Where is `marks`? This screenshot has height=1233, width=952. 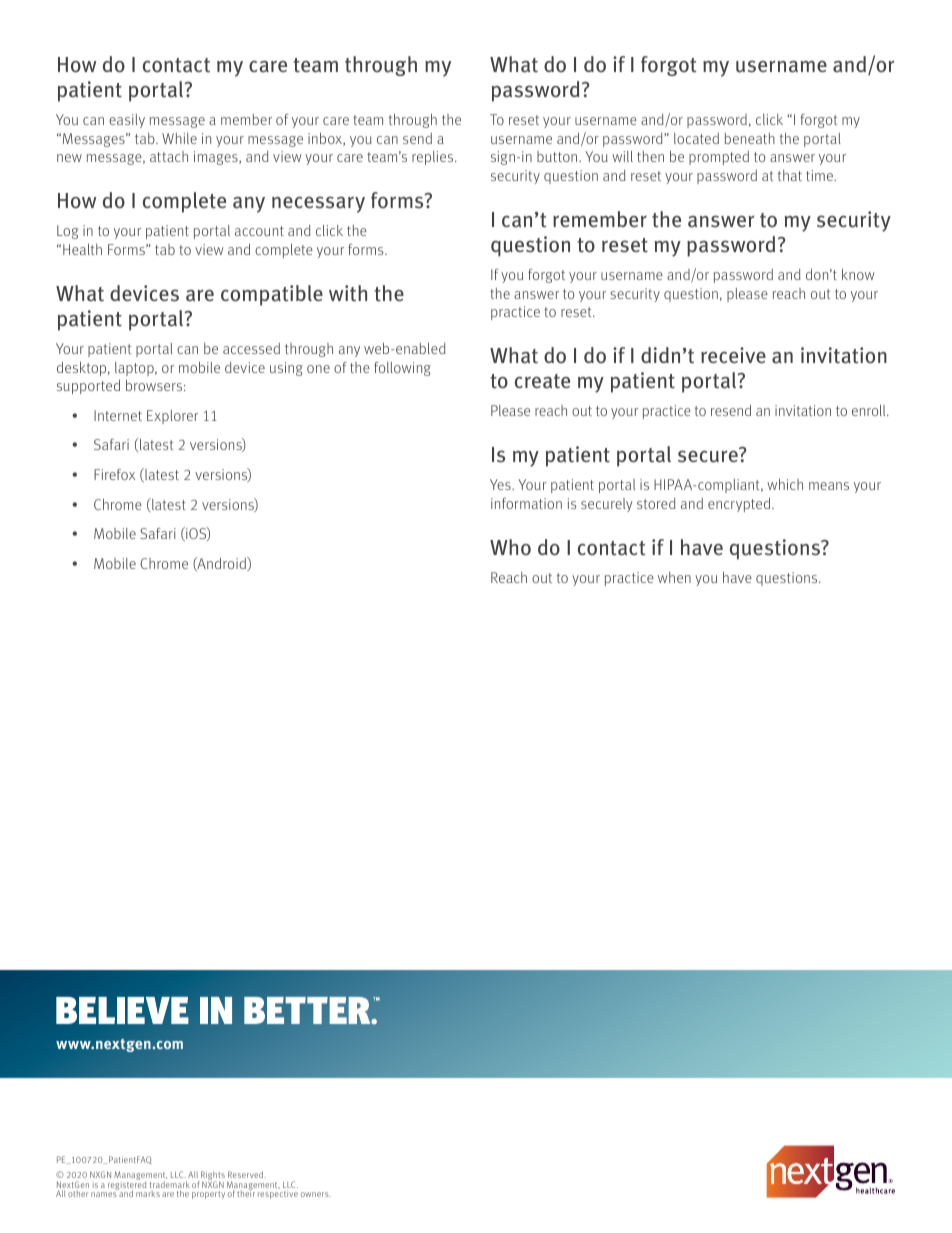 marks is located at coordinates (148, 1194).
